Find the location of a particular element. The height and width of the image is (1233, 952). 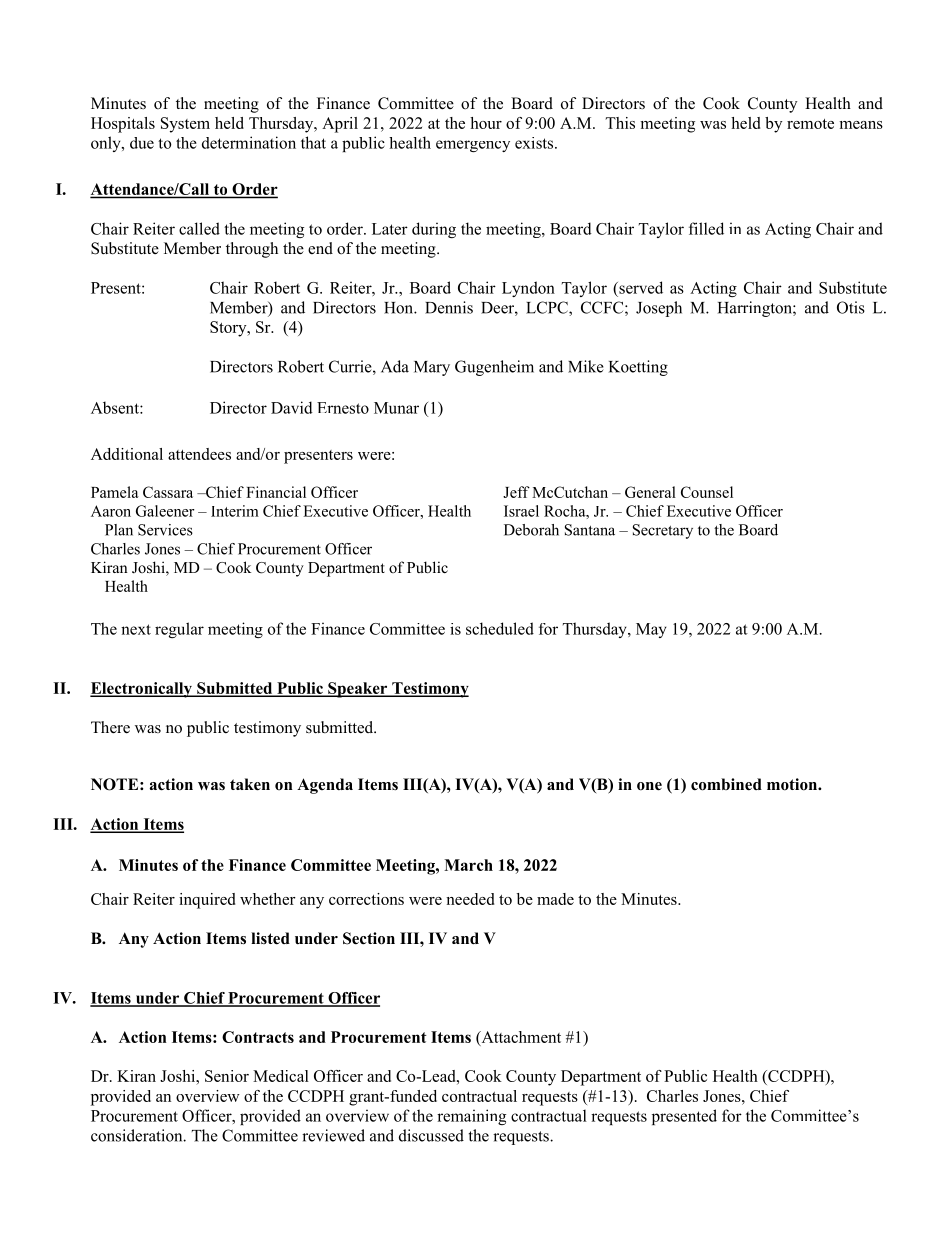

combined is located at coordinates (726, 784).
